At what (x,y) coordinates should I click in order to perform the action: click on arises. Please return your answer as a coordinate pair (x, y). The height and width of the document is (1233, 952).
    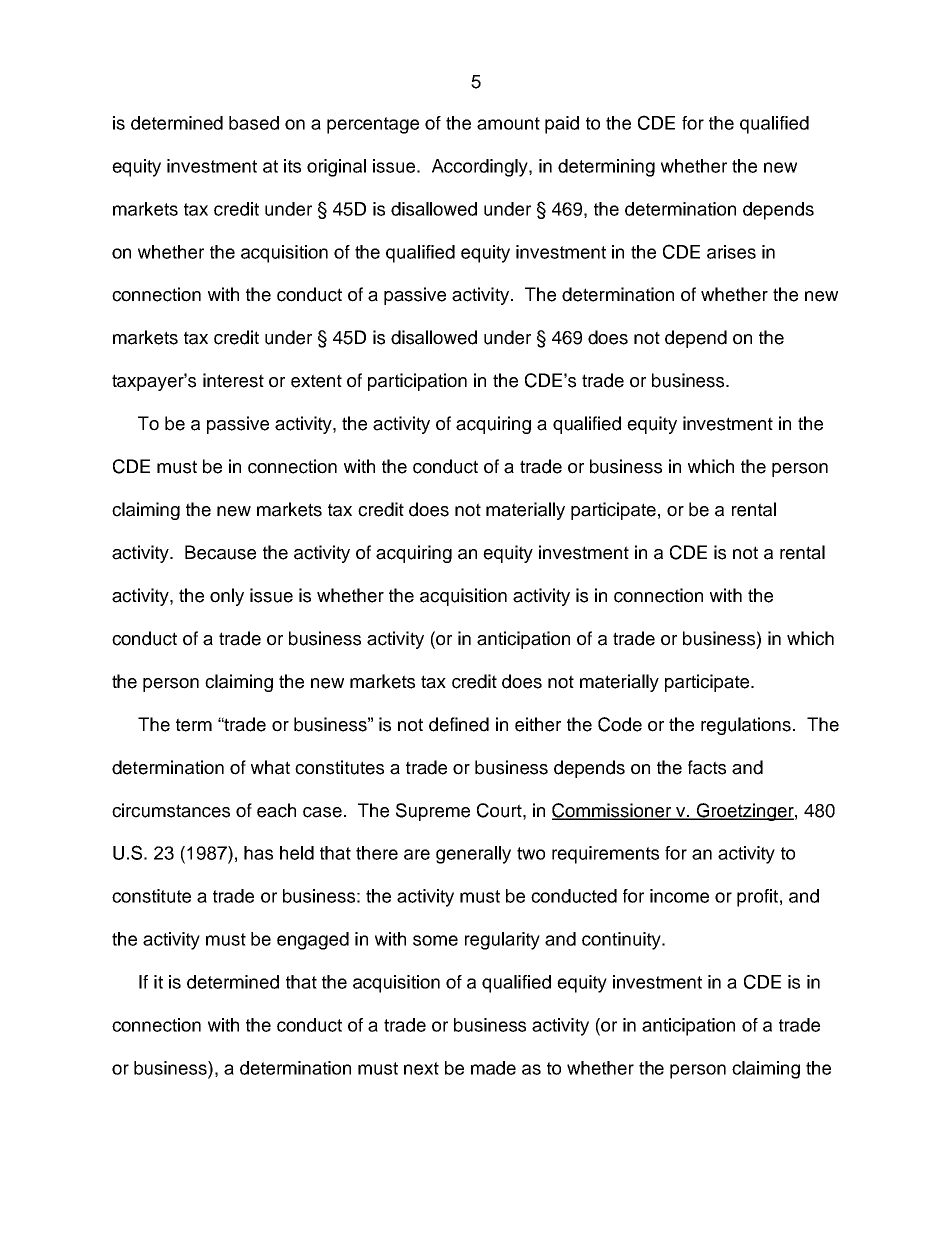
    Looking at the image, I should click on (731, 252).
